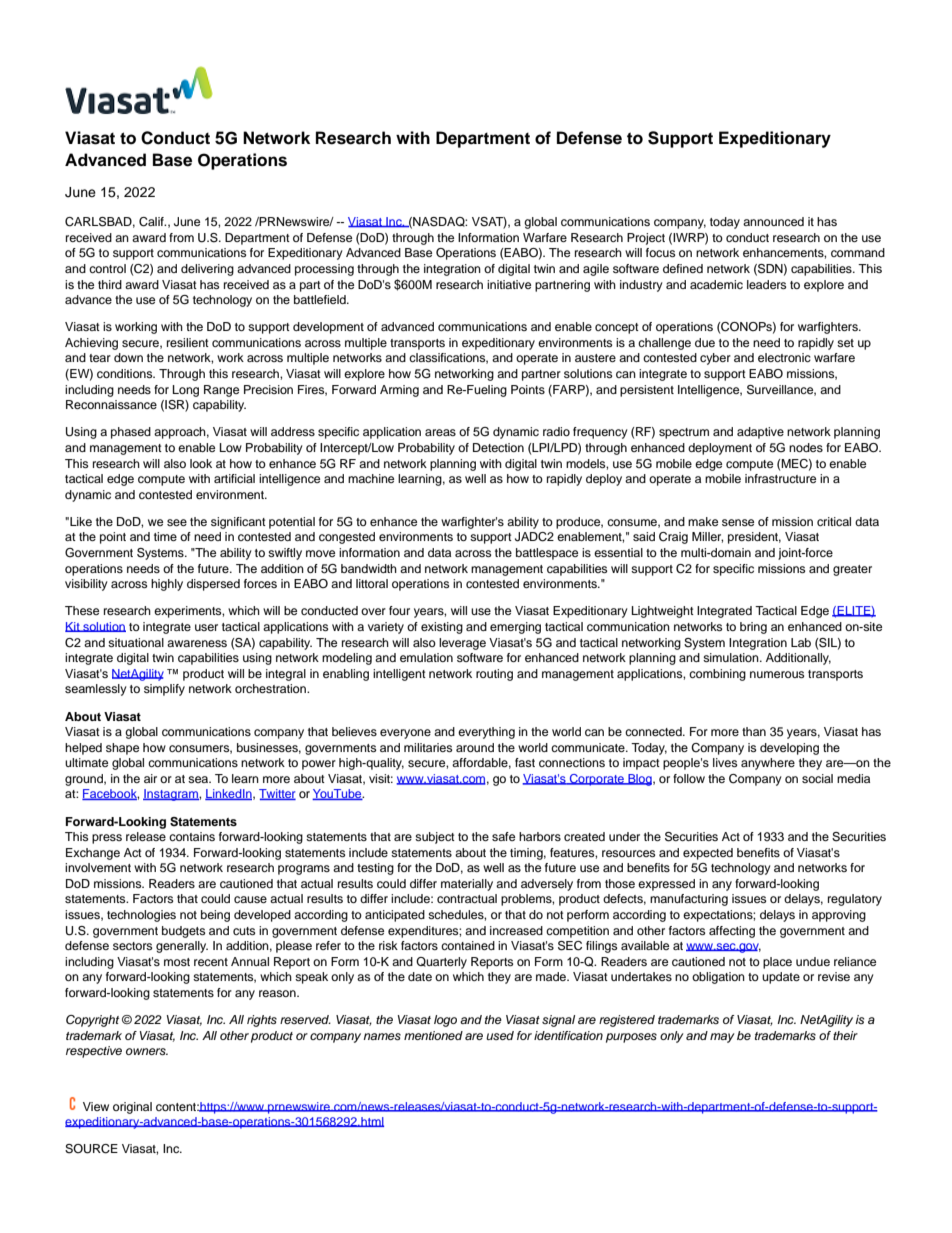 The height and width of the image is (1233, 952). What do you see at coordinates (509, 284) in the image?
I see `initiative` at bounding box center [509, 284].
